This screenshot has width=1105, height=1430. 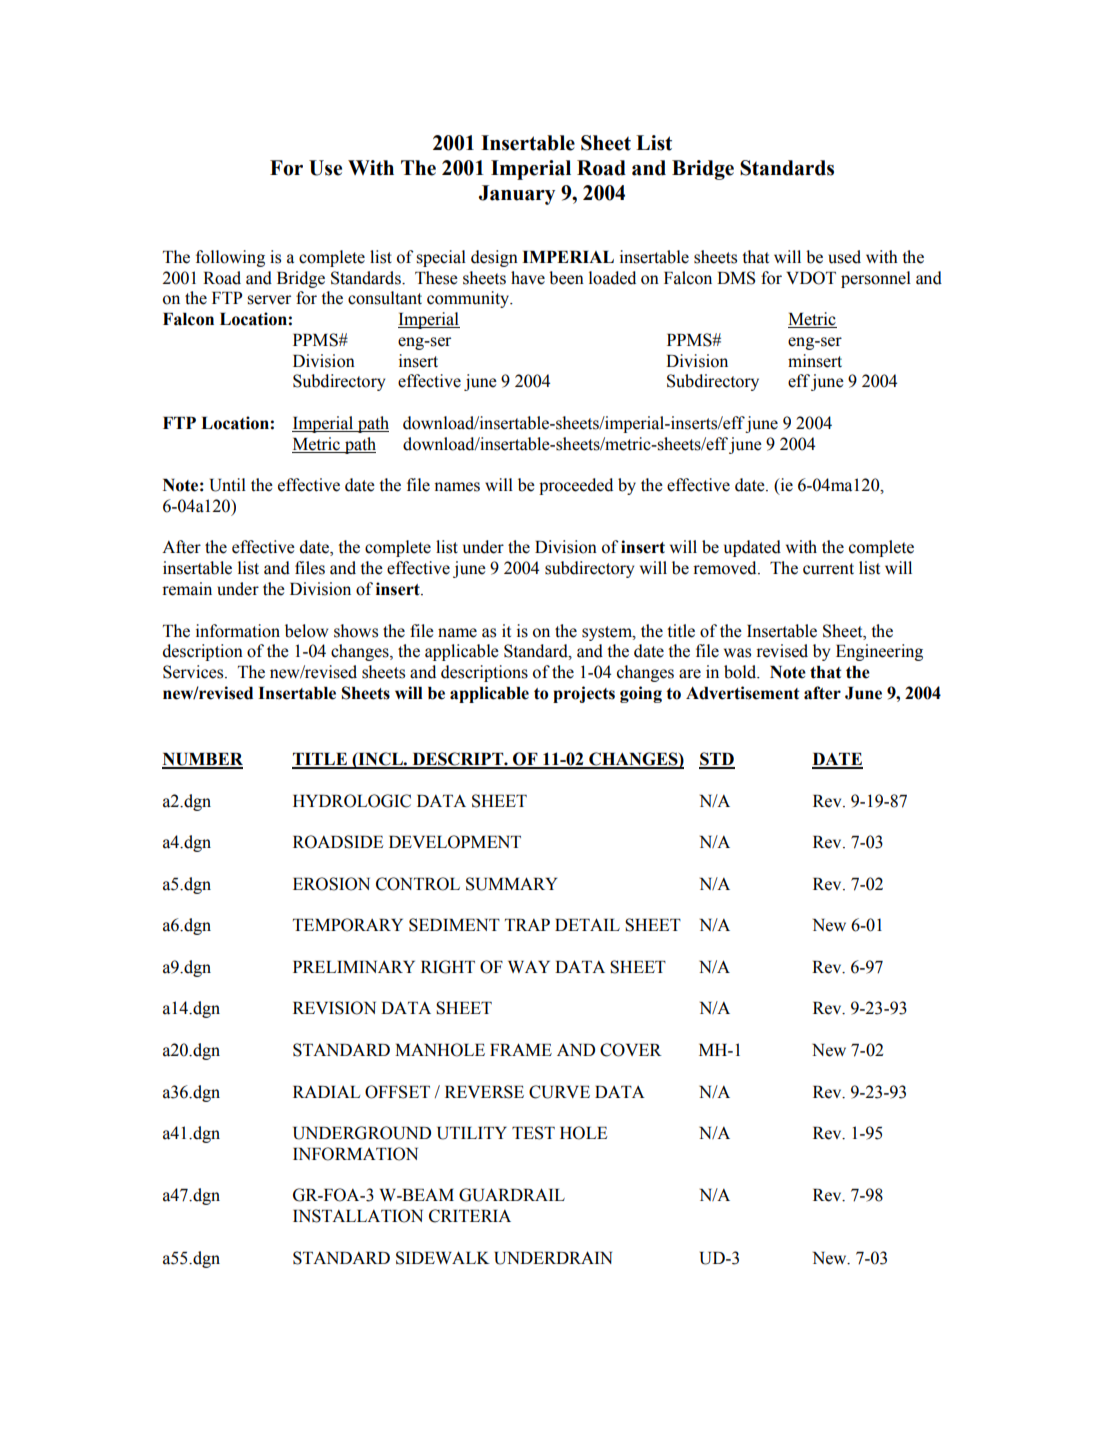 What do you see at coordinates (587, 924) in the screenshot?
I see `DETAIL` at bounding box center [587, 924].
